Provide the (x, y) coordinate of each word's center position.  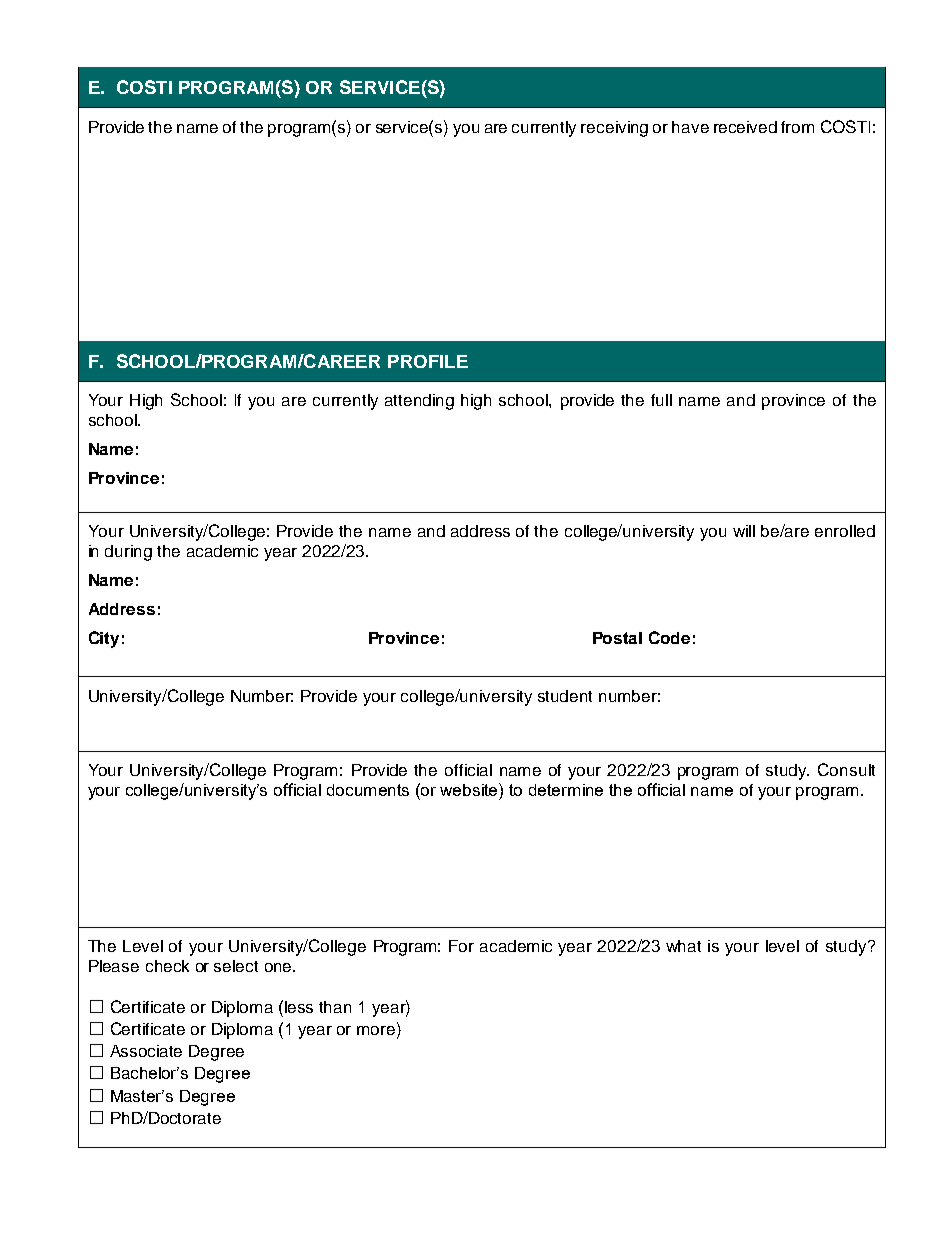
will (744, 531)
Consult (846, 769)
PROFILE (428, 361)
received (745, 127)
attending (419, 402)
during (128, 553)
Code (669, 637)
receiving (614, 129)
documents (368, 790)
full (661, 400)
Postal (617, 638)
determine (566, 790)
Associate (146, 1051)
